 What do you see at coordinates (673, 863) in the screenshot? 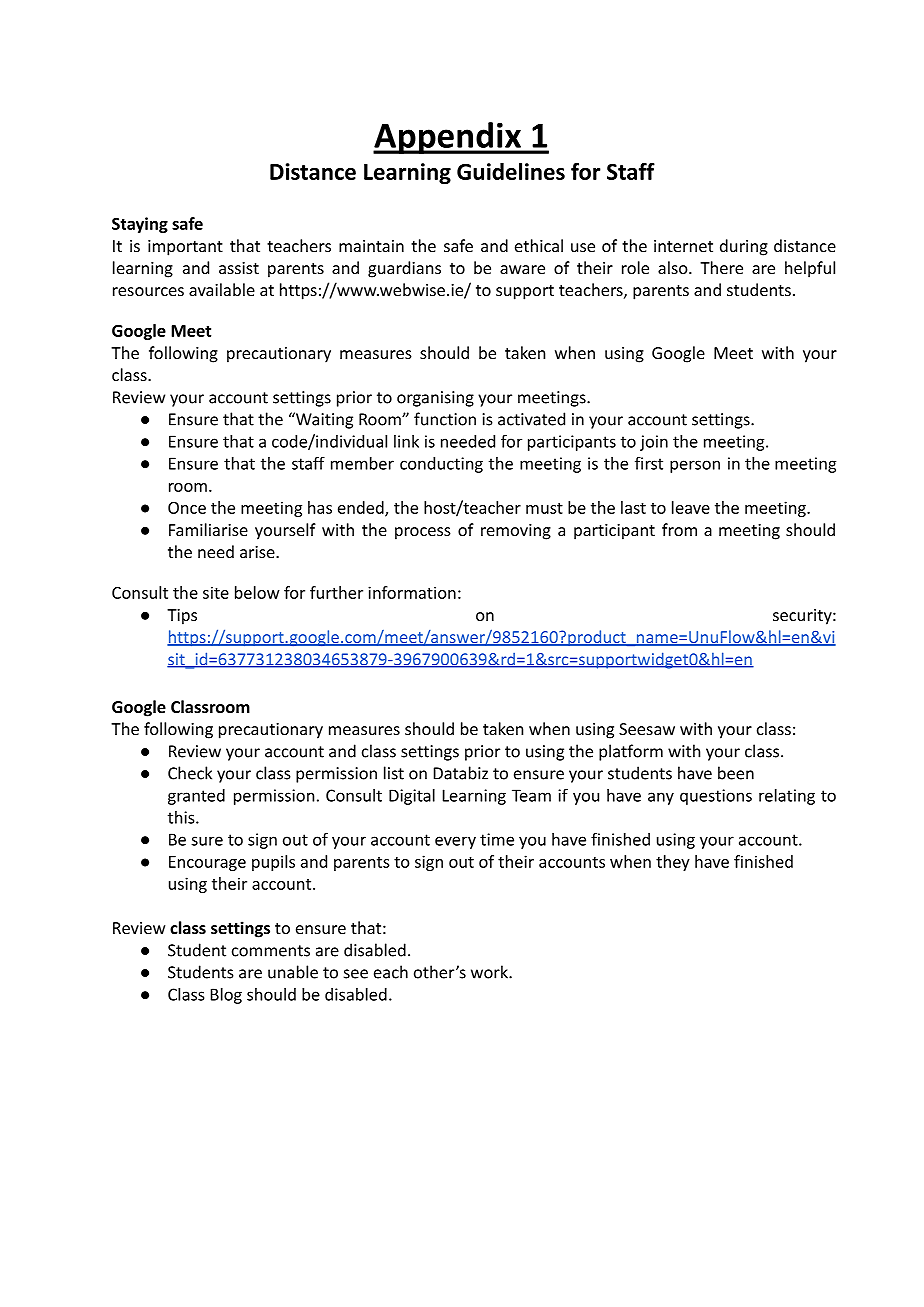
I see `they` at bounding box center [673, 863].
